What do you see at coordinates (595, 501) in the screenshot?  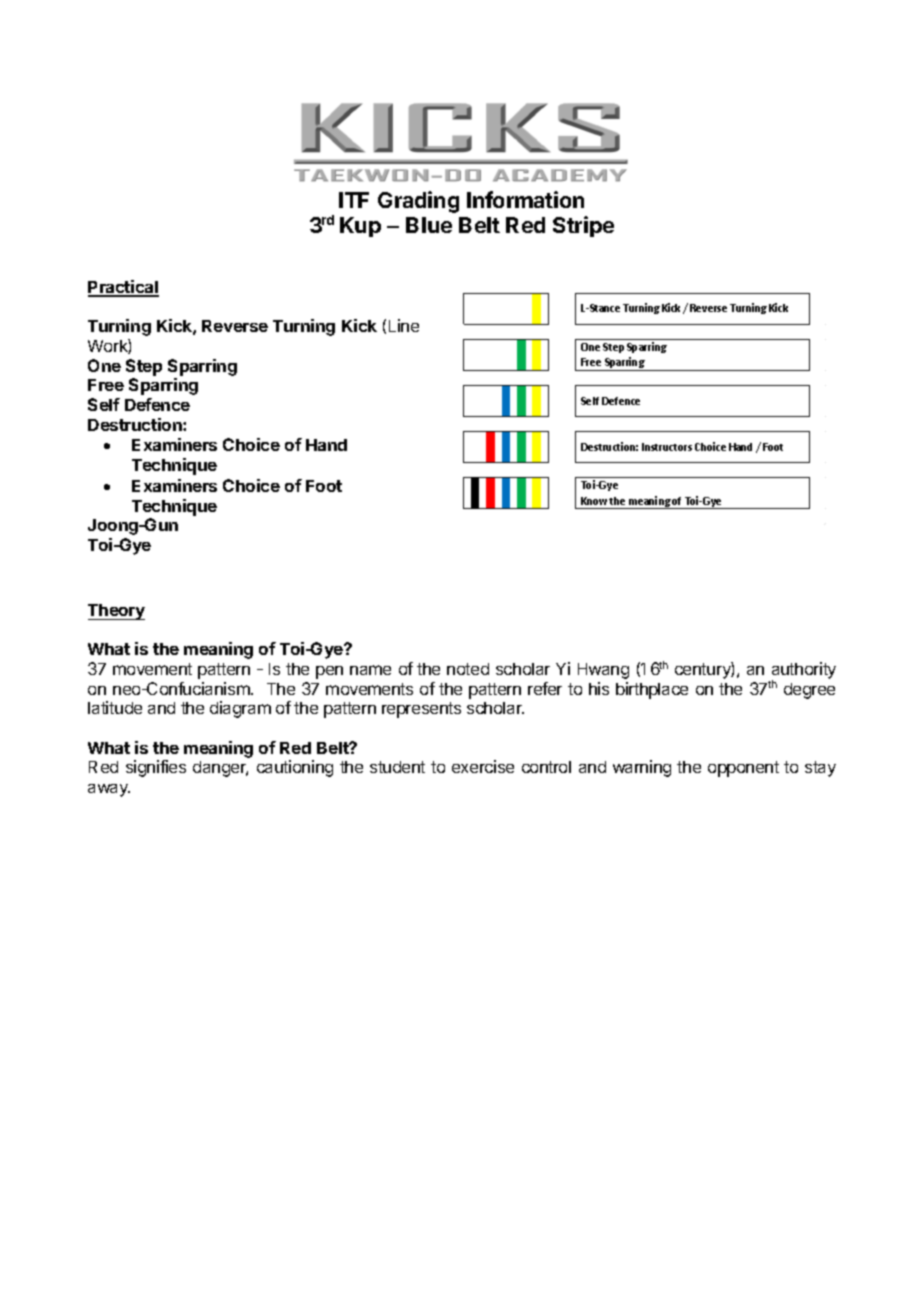 I see `Know` at bounding box center [595, 501].
